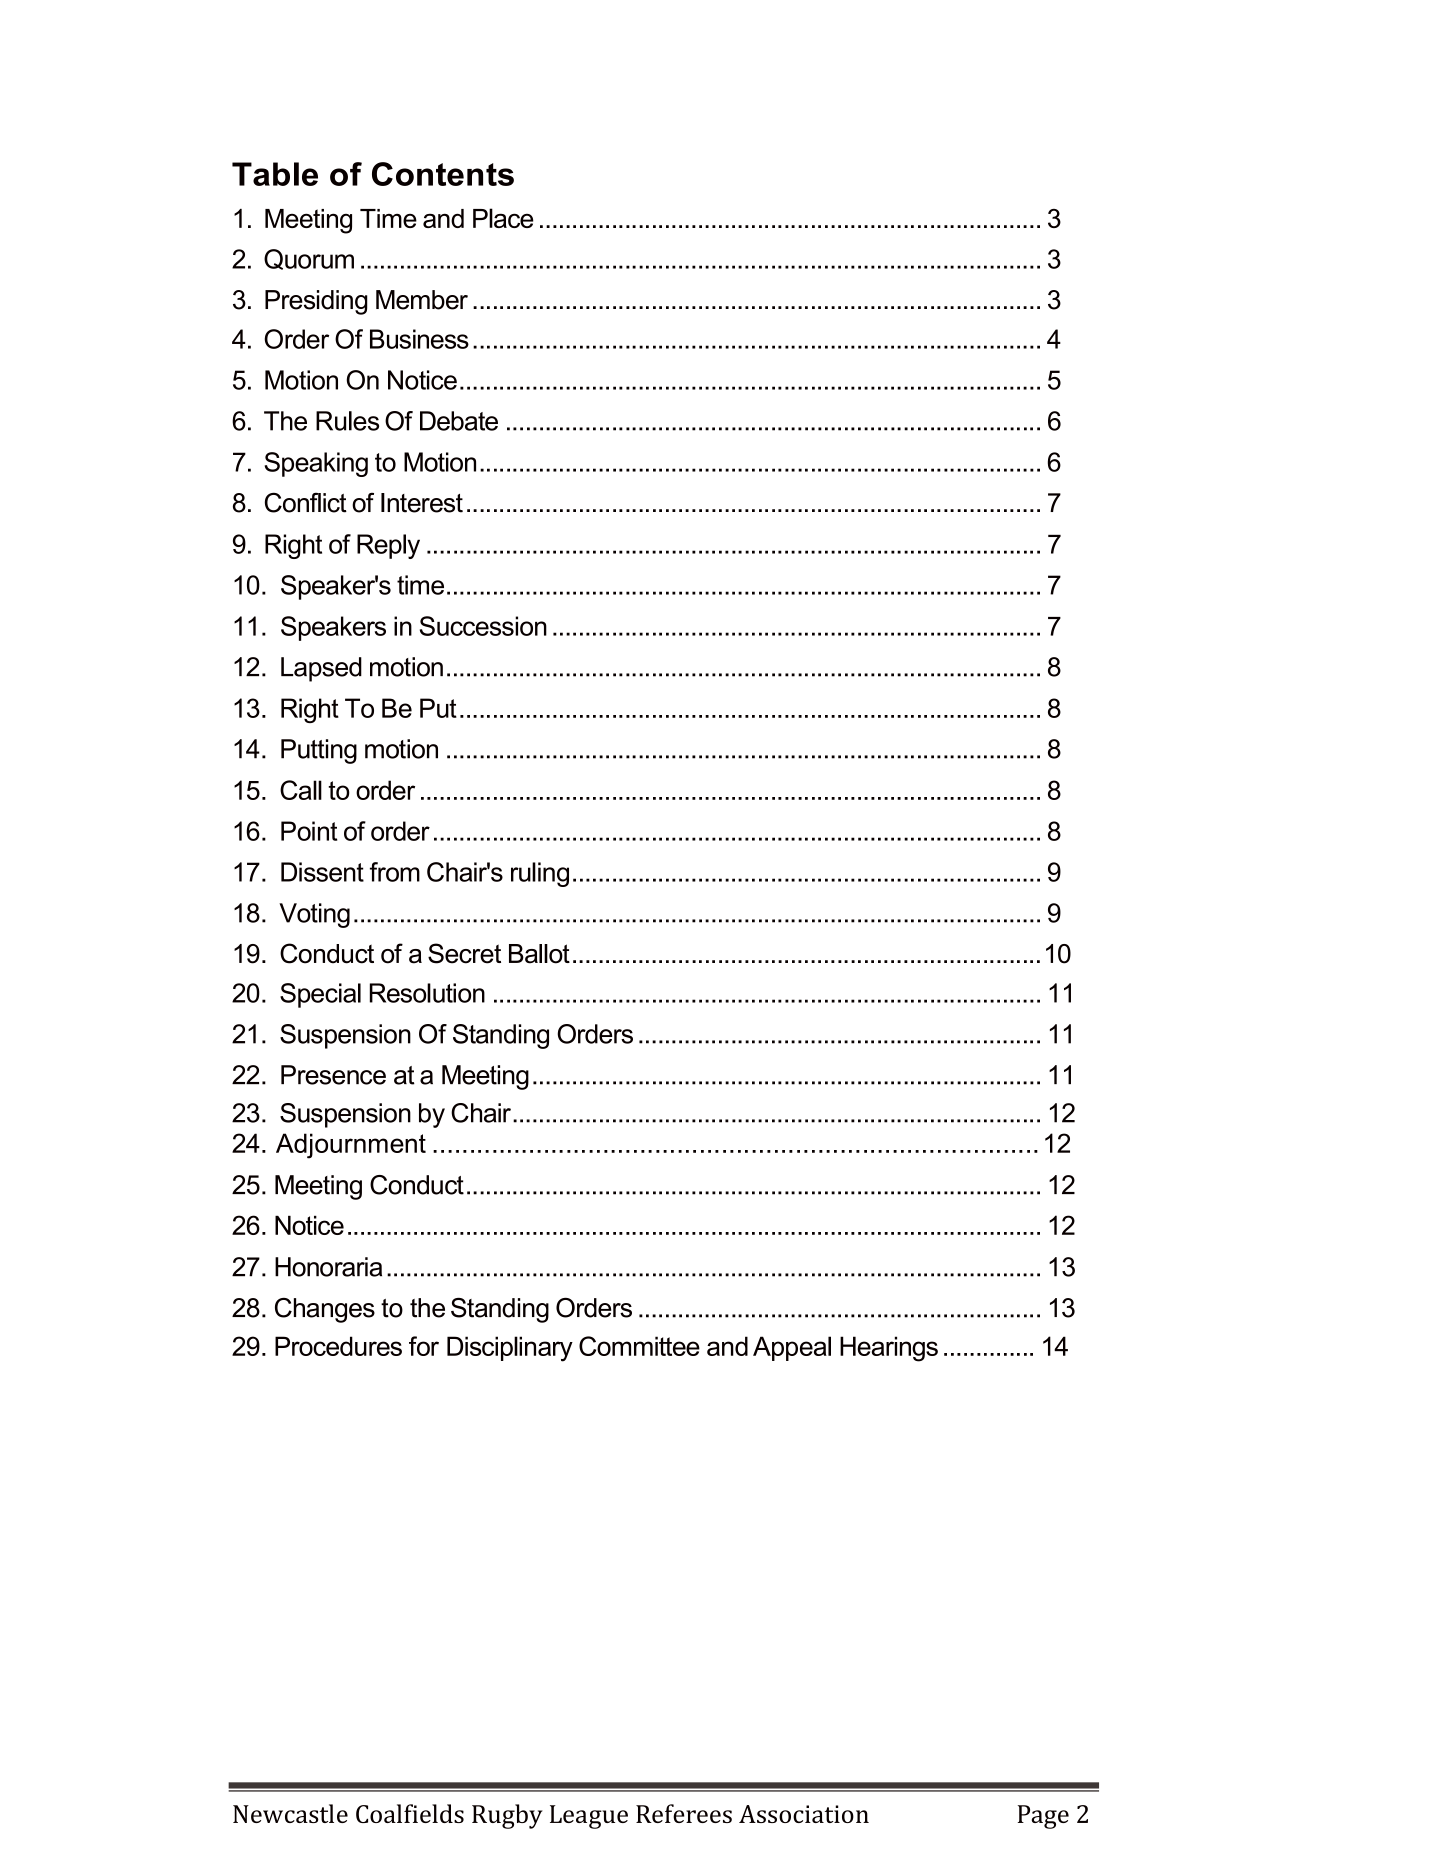 This screenshot has height=1861, width=1438. What do you see at coordinates (320, 995) in the screenshot?
I see `Special` at bounding box center [320, 995].
